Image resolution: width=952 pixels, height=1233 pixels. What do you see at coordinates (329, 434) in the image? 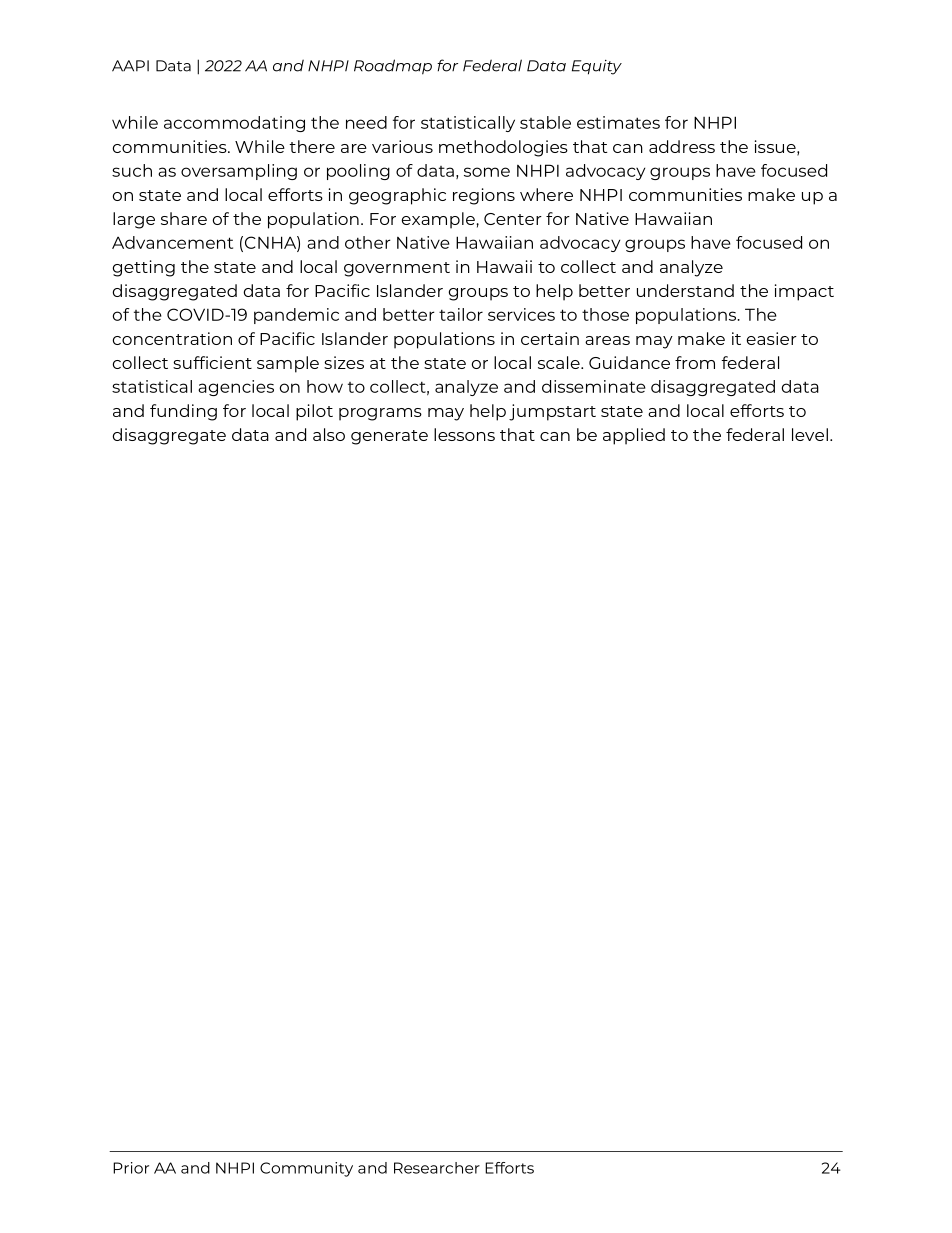
I see `also` at bounding box center [329, 434].
